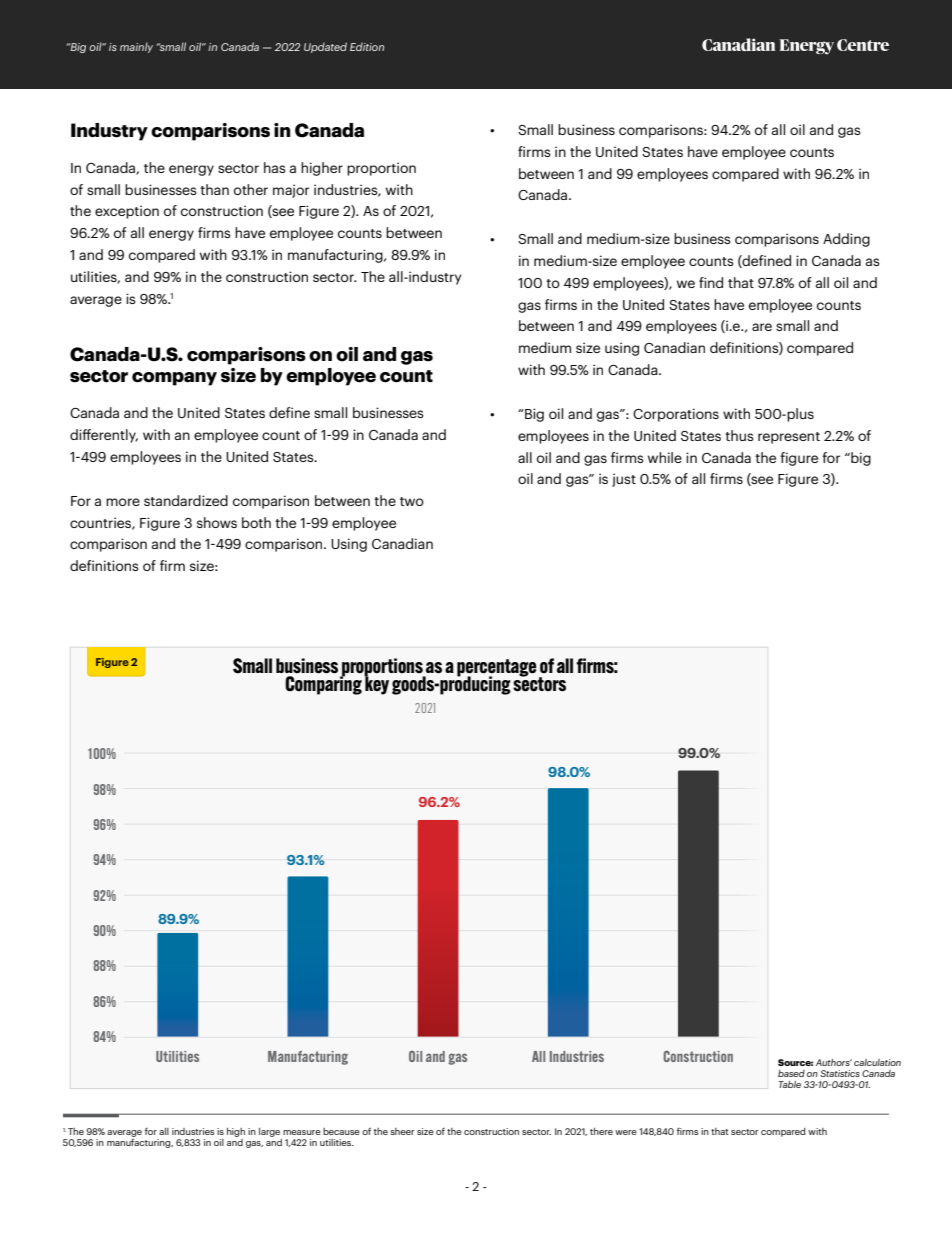 This screenshot has width=952, height=1233. Describe the element at coordinates (367, 46) in the screenshot. I see `Edition` at that location.
